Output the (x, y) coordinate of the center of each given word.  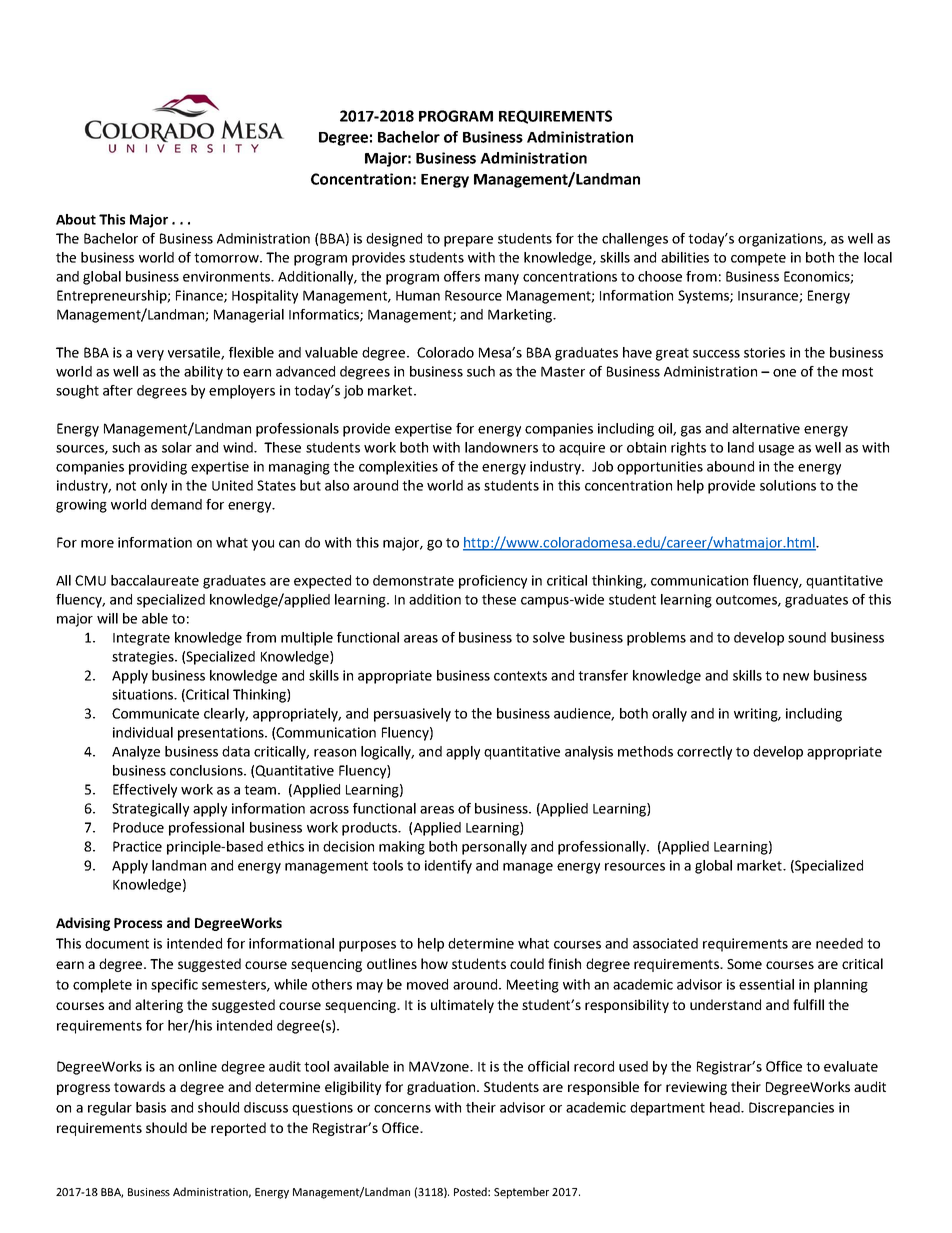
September (521, 1193)
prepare (468, 241)
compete (758, 259)
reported (238, 1129)
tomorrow (227, 258)
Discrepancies (791, 1109)
